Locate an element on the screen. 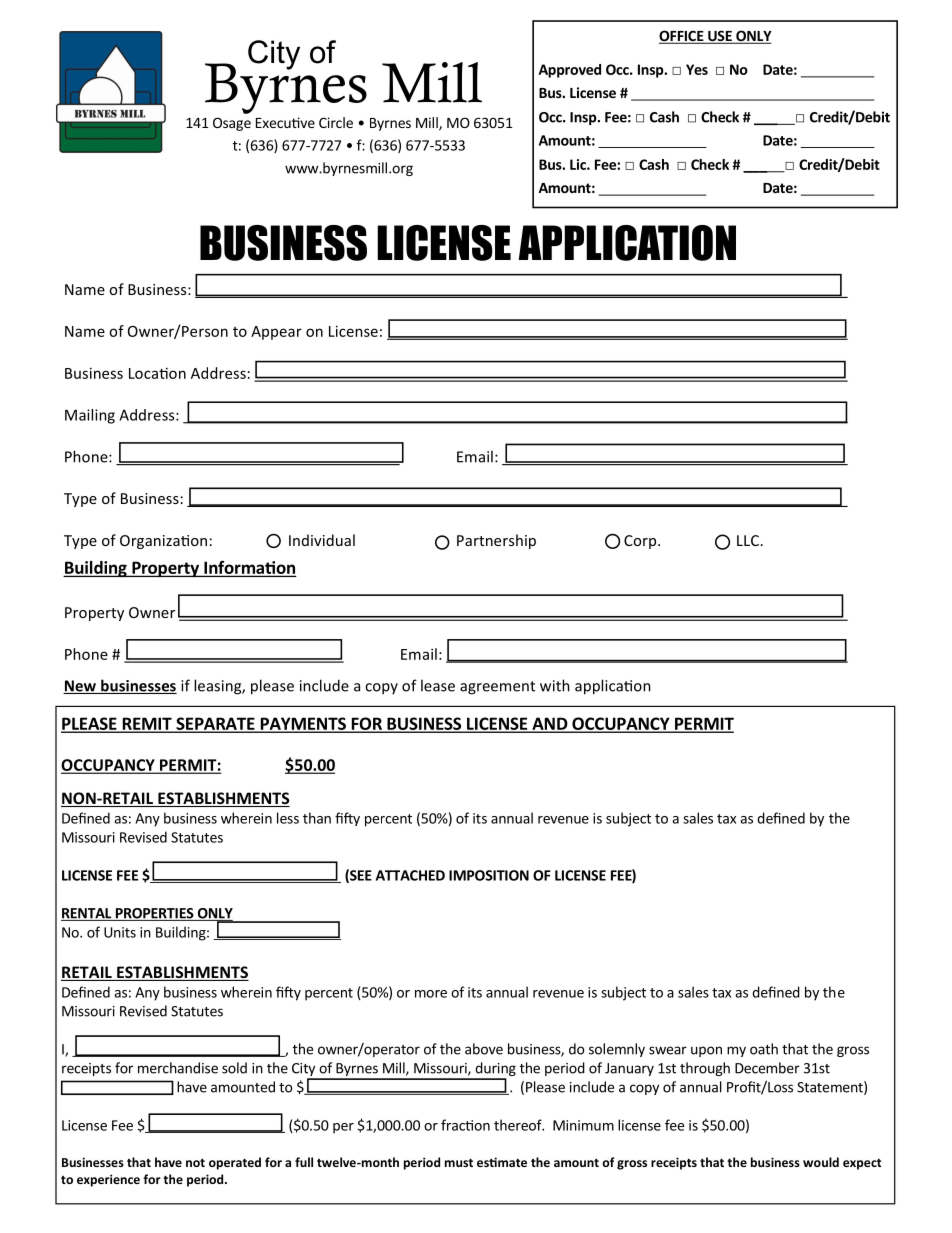  with is located at coordinates (555, 685).
